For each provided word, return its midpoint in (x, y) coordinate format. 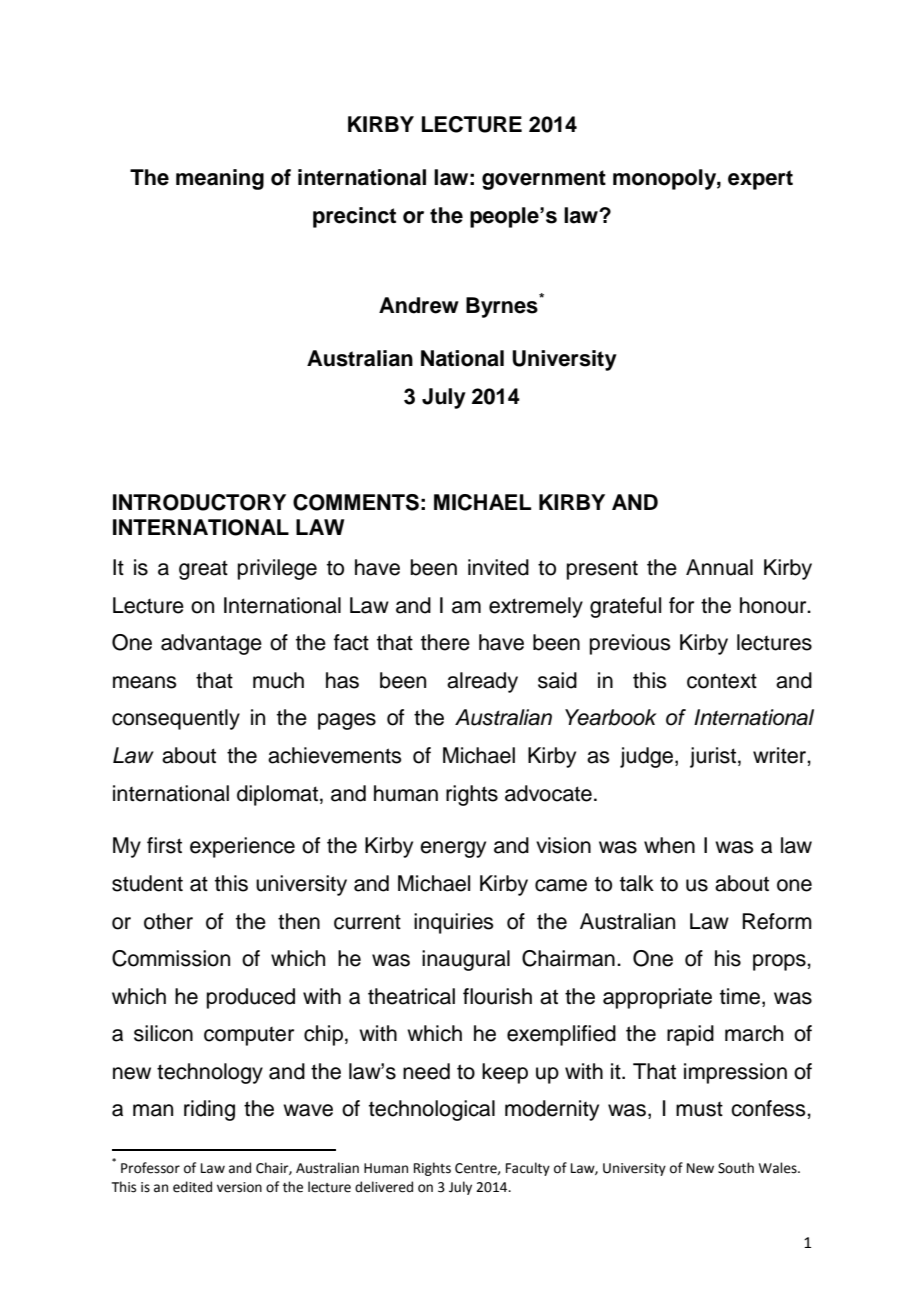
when (669, 845)
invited (498, 567)
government (544, 180)
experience (242, 847)
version (239, 1187)
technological (432, 1110)
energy (453, 849)
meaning (220, 179)
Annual (719, 567)
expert (760, 180)
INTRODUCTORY (199, 502)
